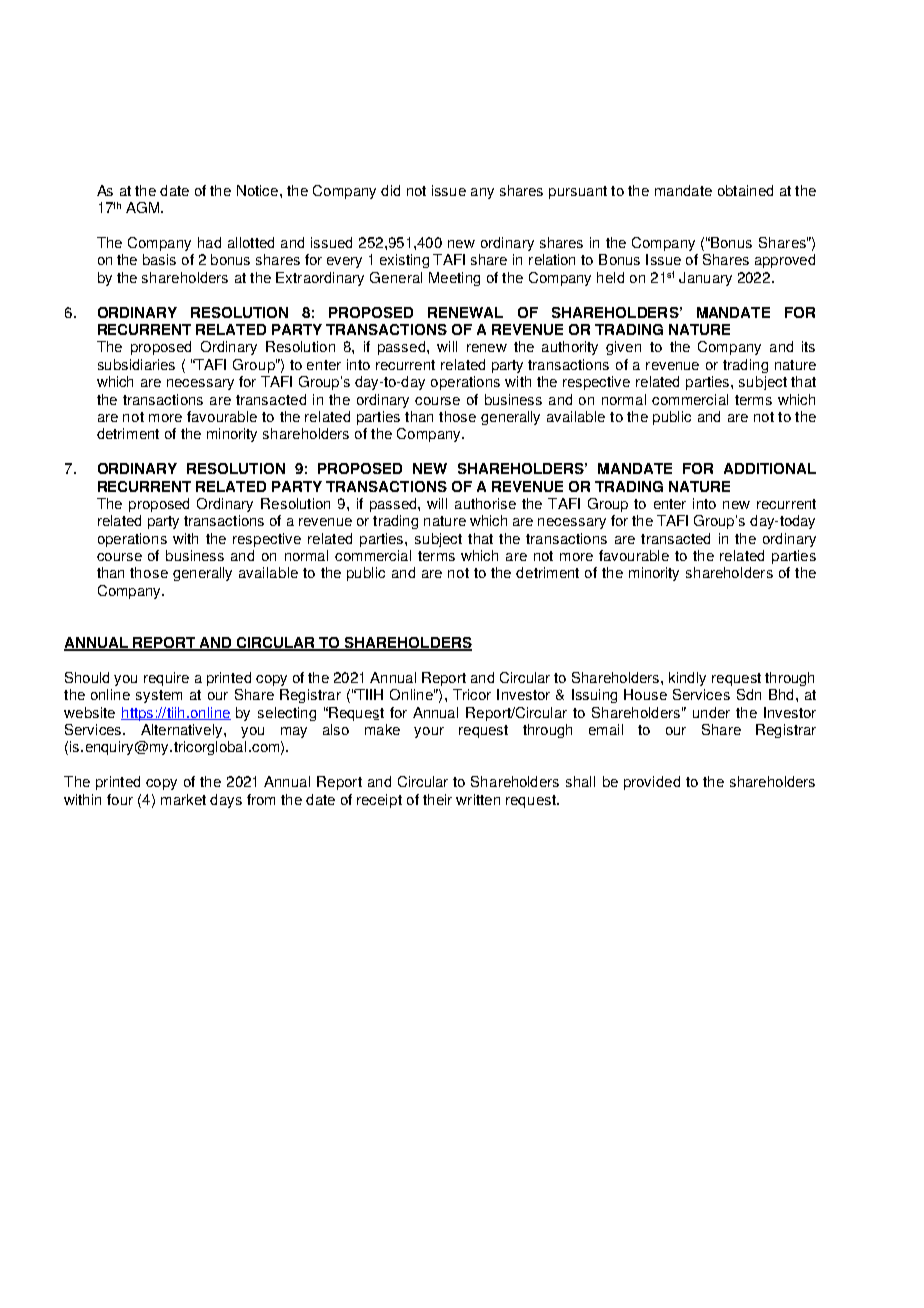 The height and width of the screenshot is (1308, 924). Describe the element at coordinates (144, 207) in the screenshot. I see `AGM` at that location.
